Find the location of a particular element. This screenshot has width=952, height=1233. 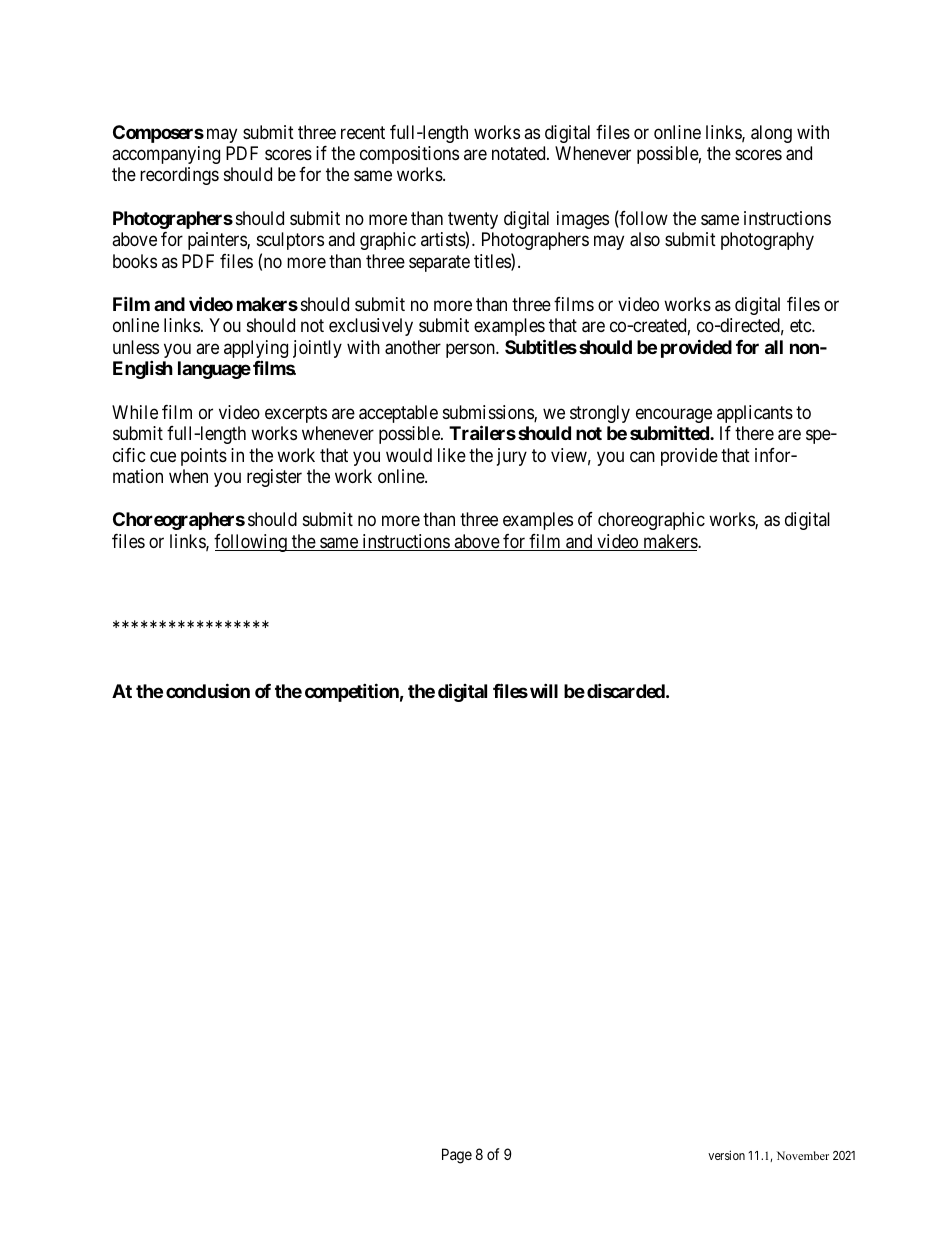

Page is located at coordinates (457, 1156).
